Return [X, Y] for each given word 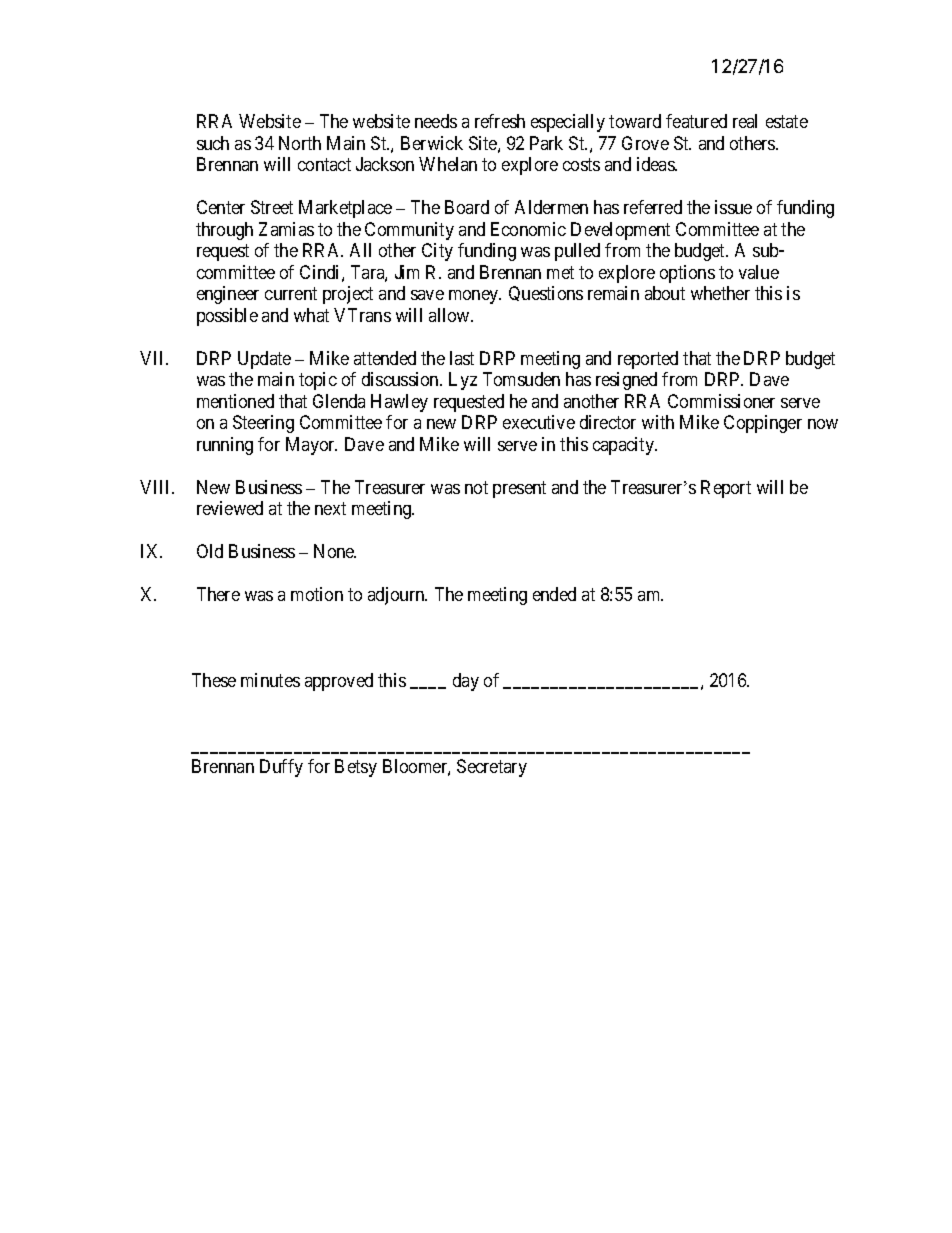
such [213, 143]
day [466, 682]
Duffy [281, 768]
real [745, 121]
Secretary [492, 768]
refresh [500, 121]
